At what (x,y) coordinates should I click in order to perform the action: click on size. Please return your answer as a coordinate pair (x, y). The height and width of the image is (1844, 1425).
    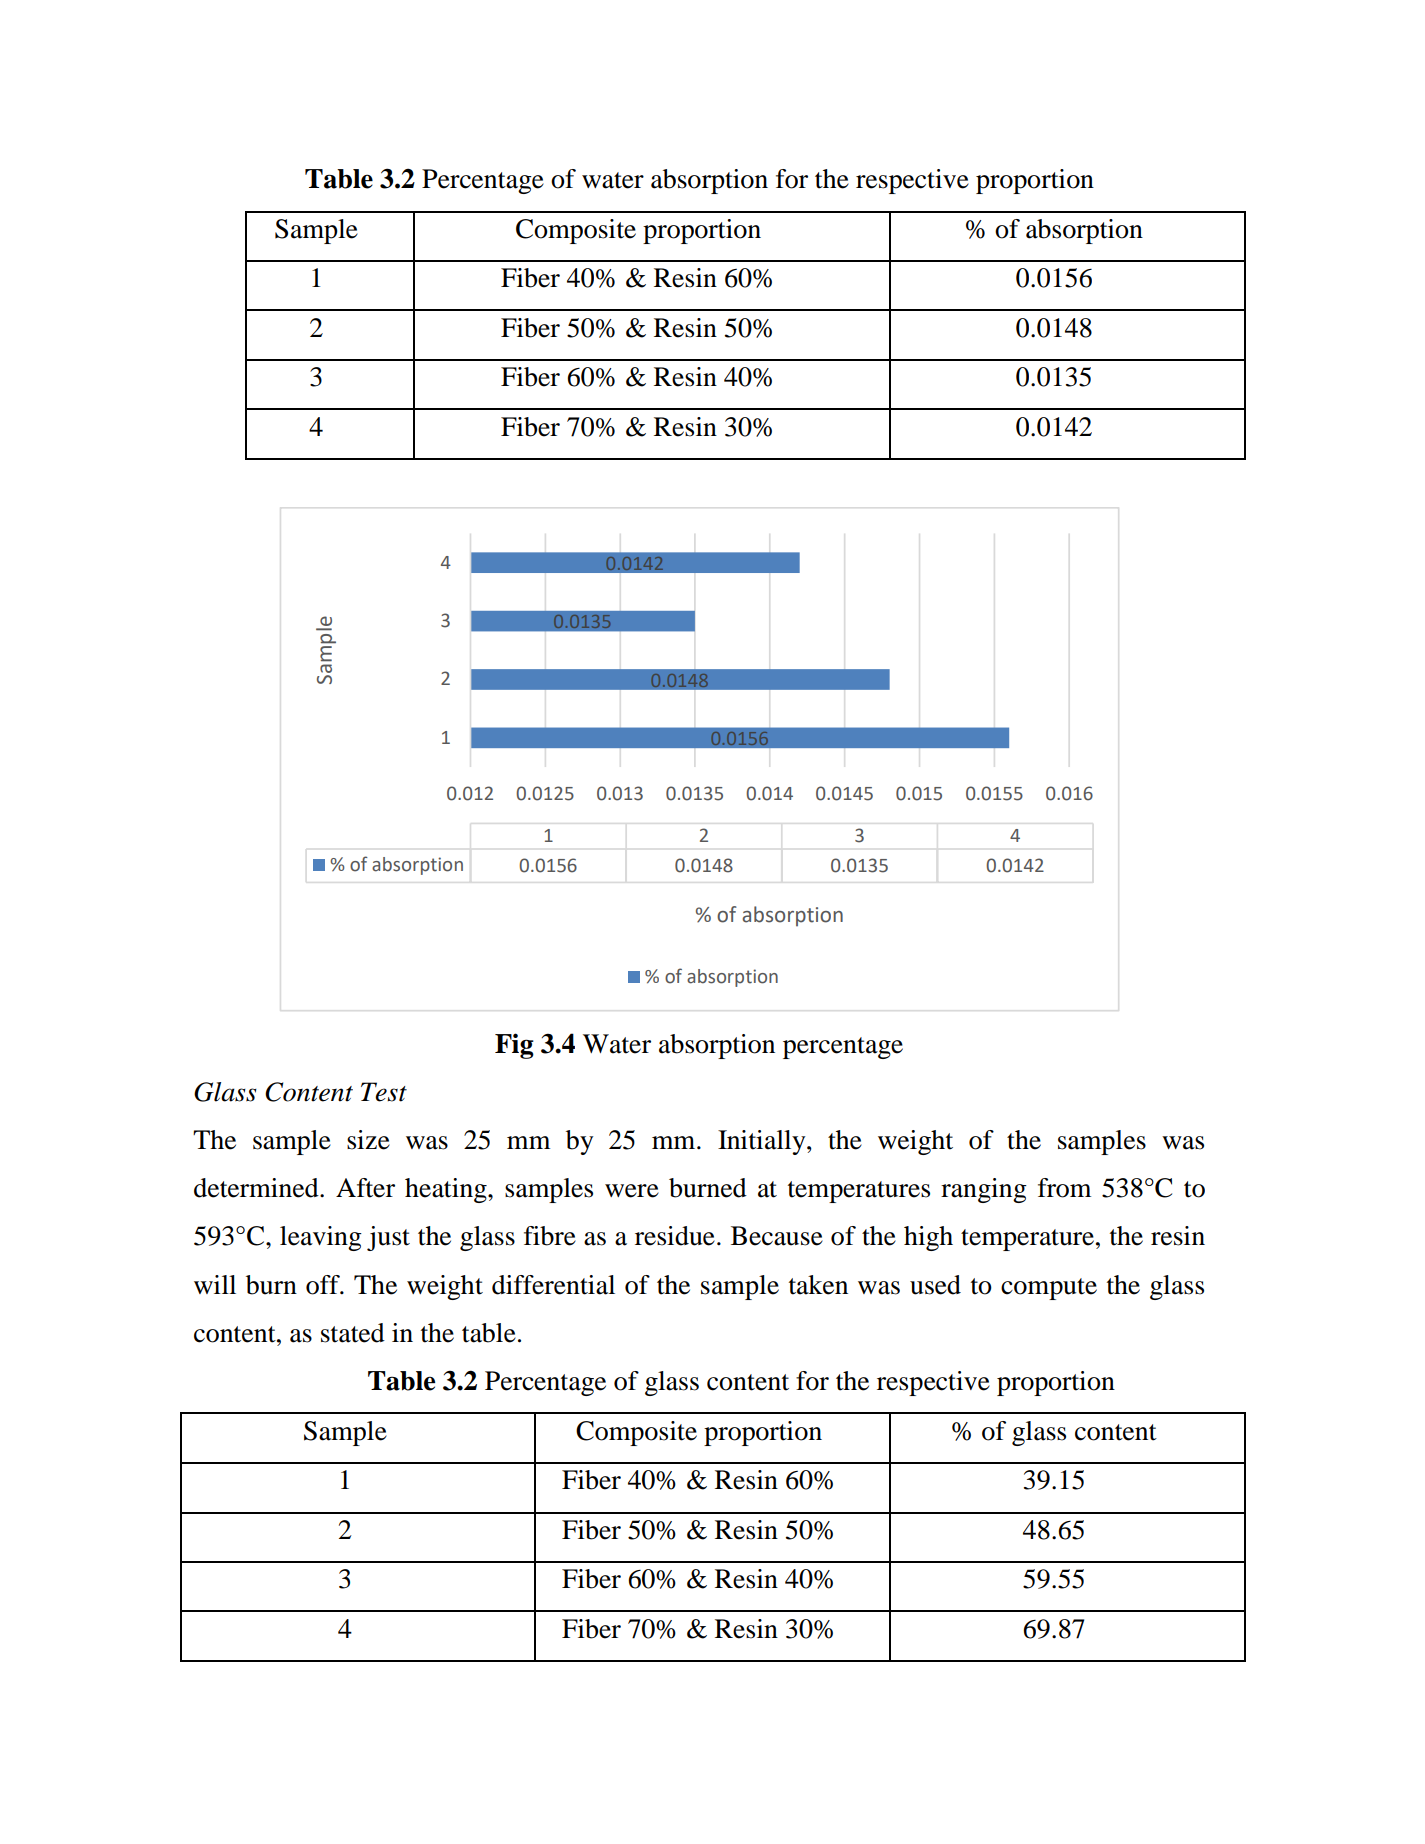
    Looking at the image, I should click on (368, 1140).
